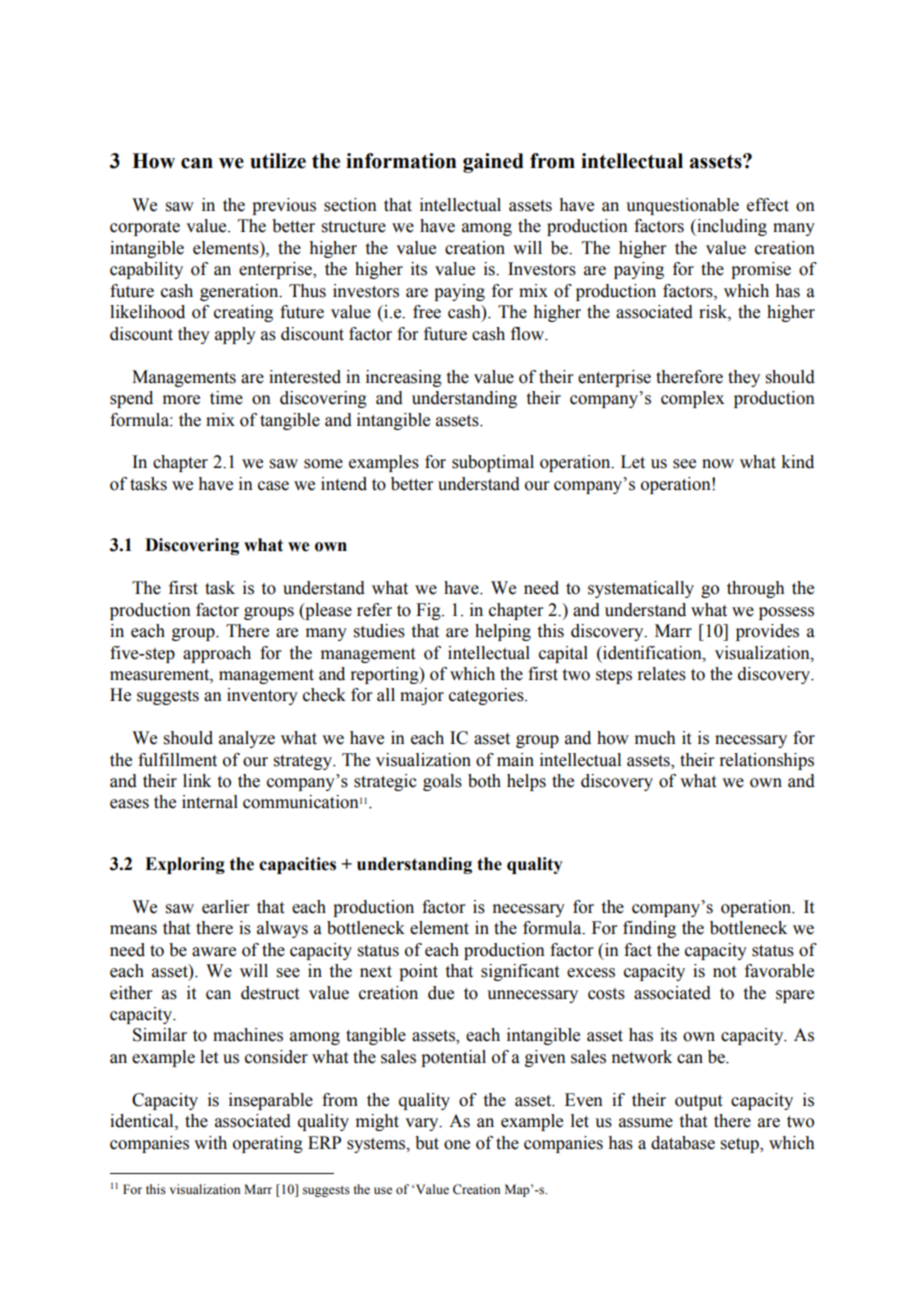 The height and width of the page is (1308, 924). I want to click on suboptimal, so click(493, 463).
